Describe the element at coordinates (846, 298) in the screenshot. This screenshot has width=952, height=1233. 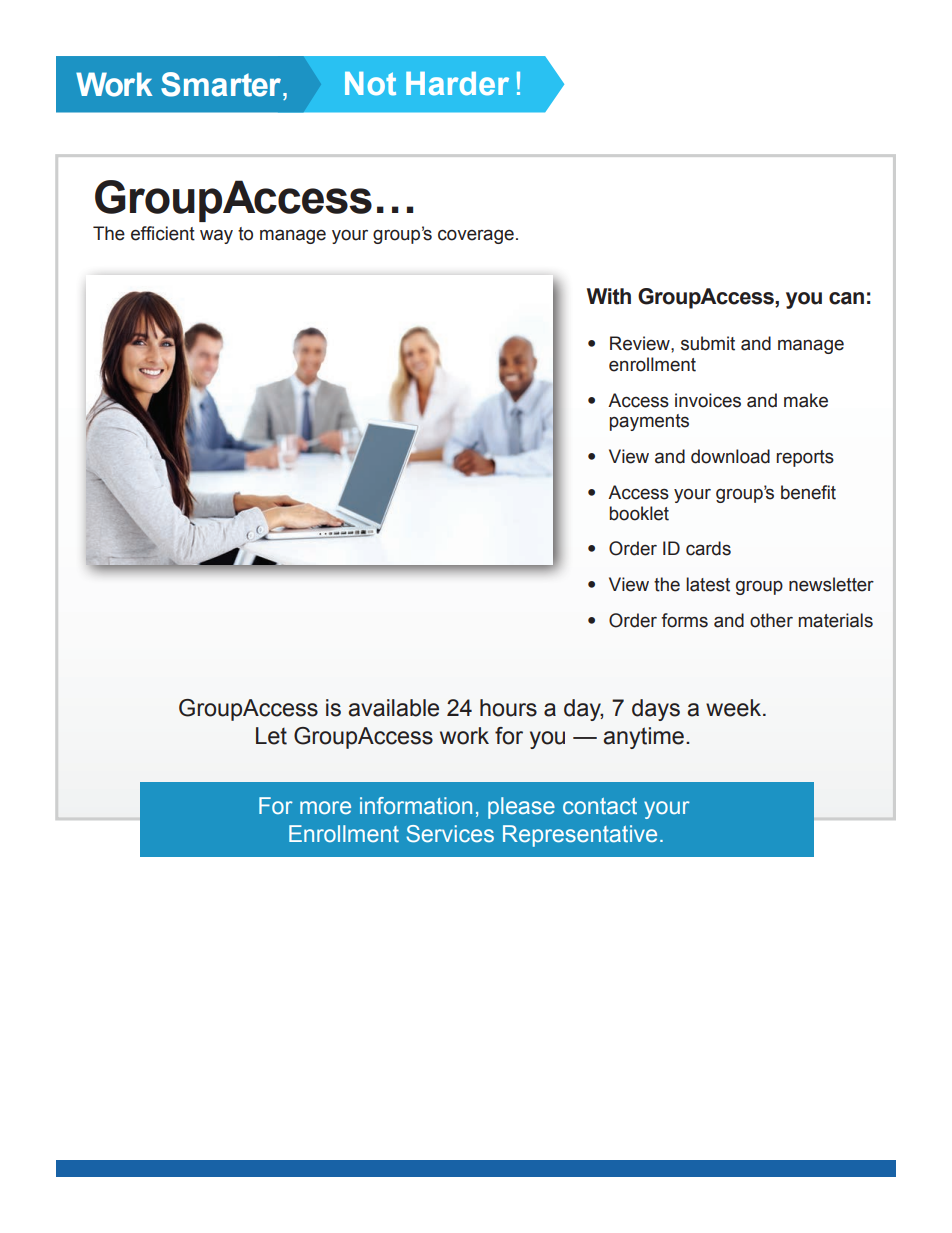
I see `can` at that location.
